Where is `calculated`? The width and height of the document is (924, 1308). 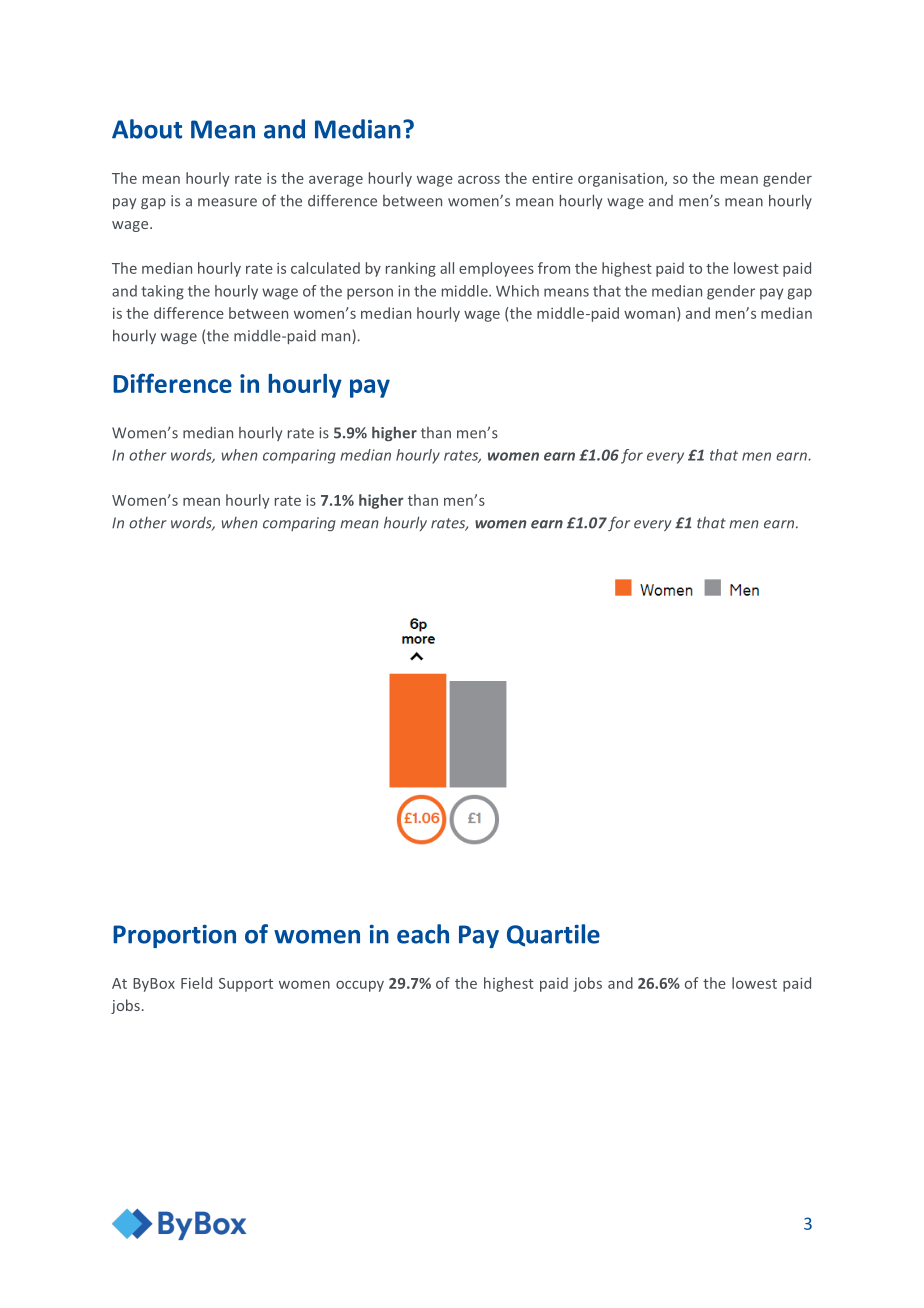 calculated is located at coordinates (325, 268).
